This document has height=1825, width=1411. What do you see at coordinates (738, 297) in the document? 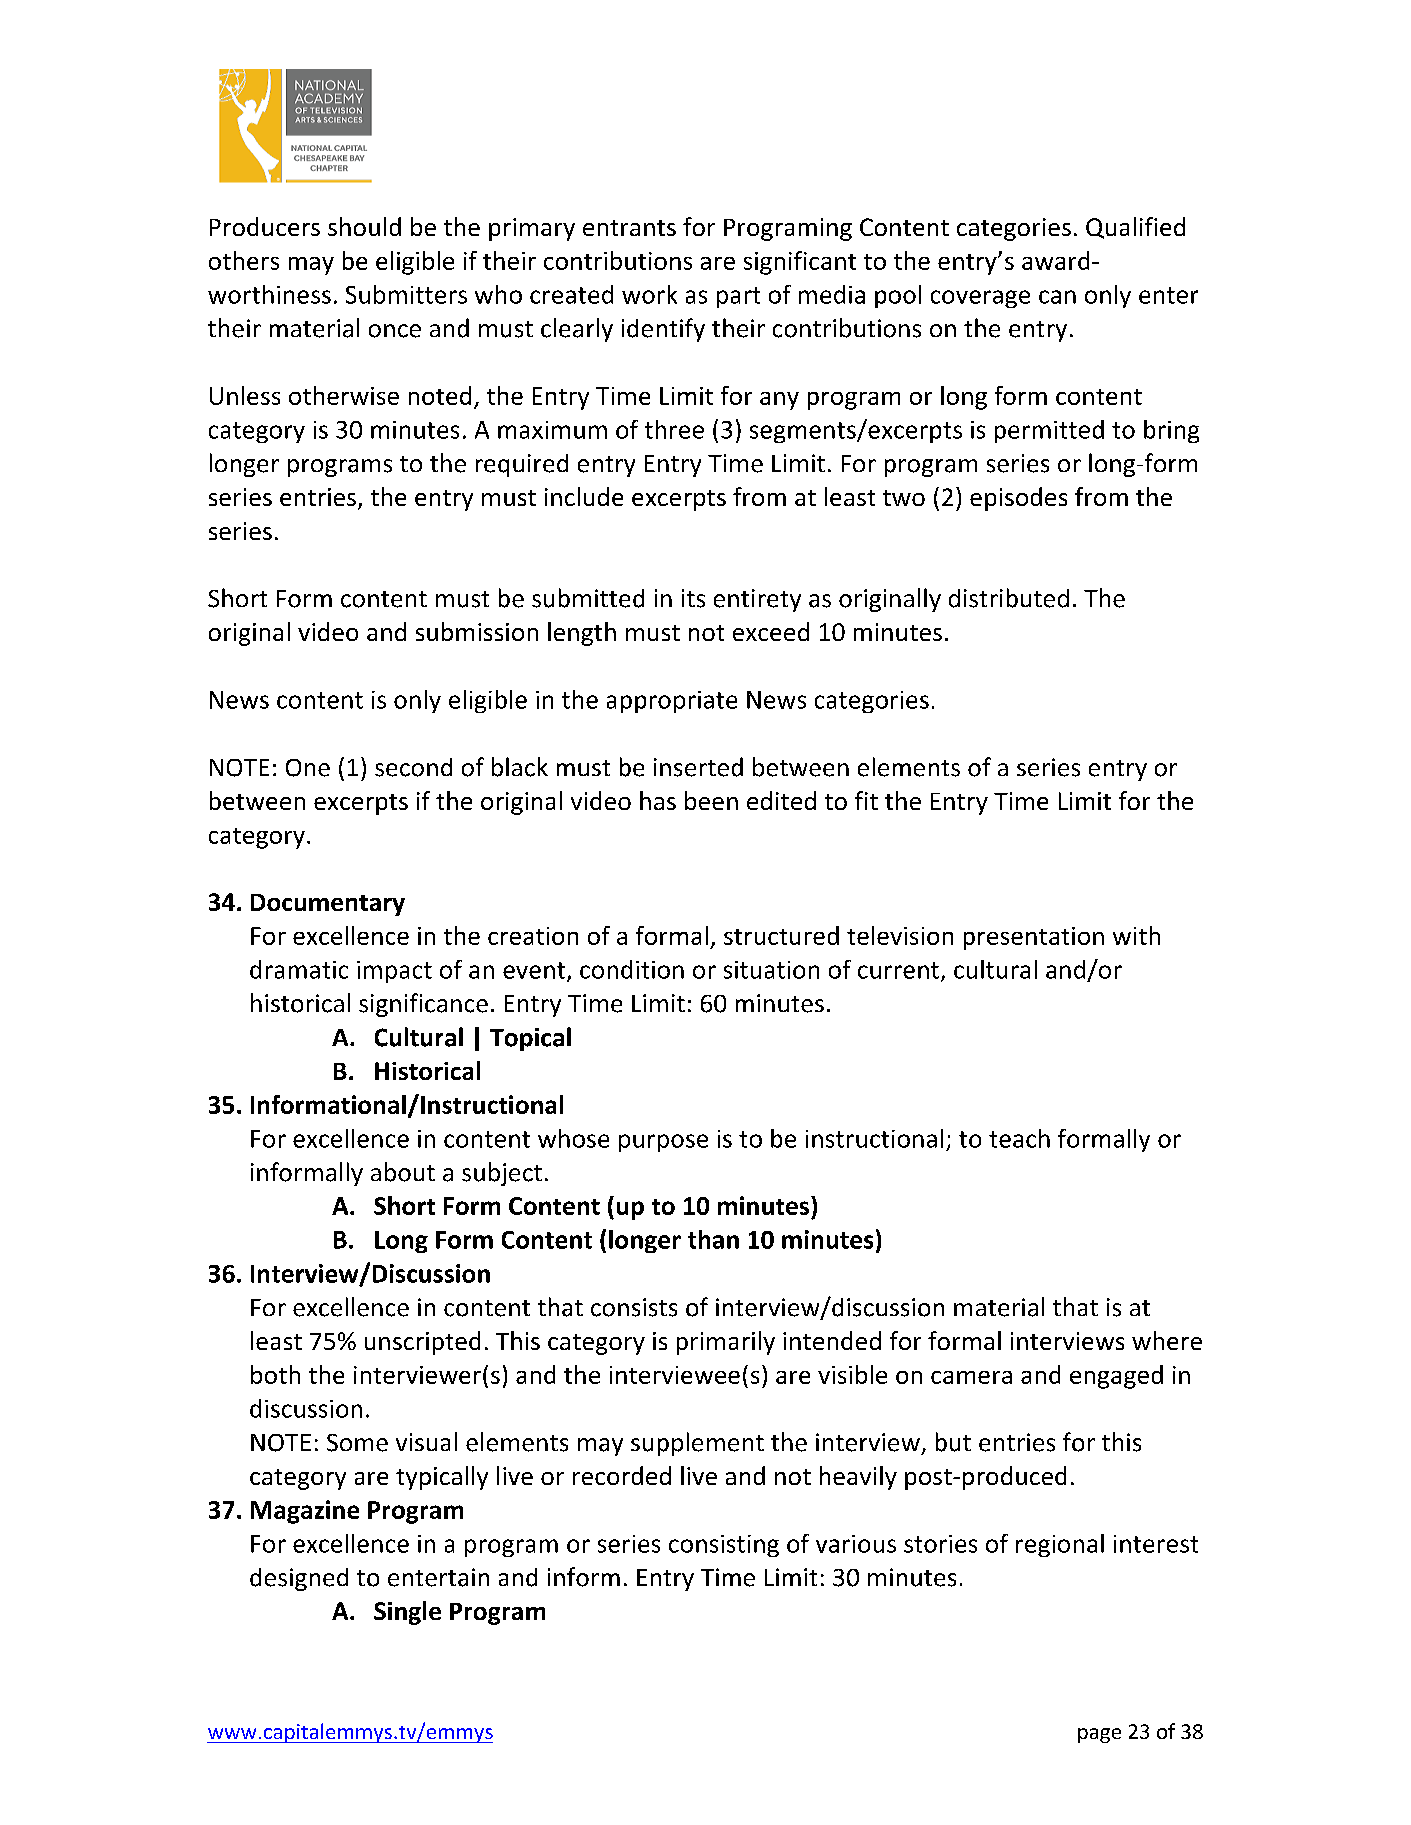
I see `part` at bounding box center [738, 297].
